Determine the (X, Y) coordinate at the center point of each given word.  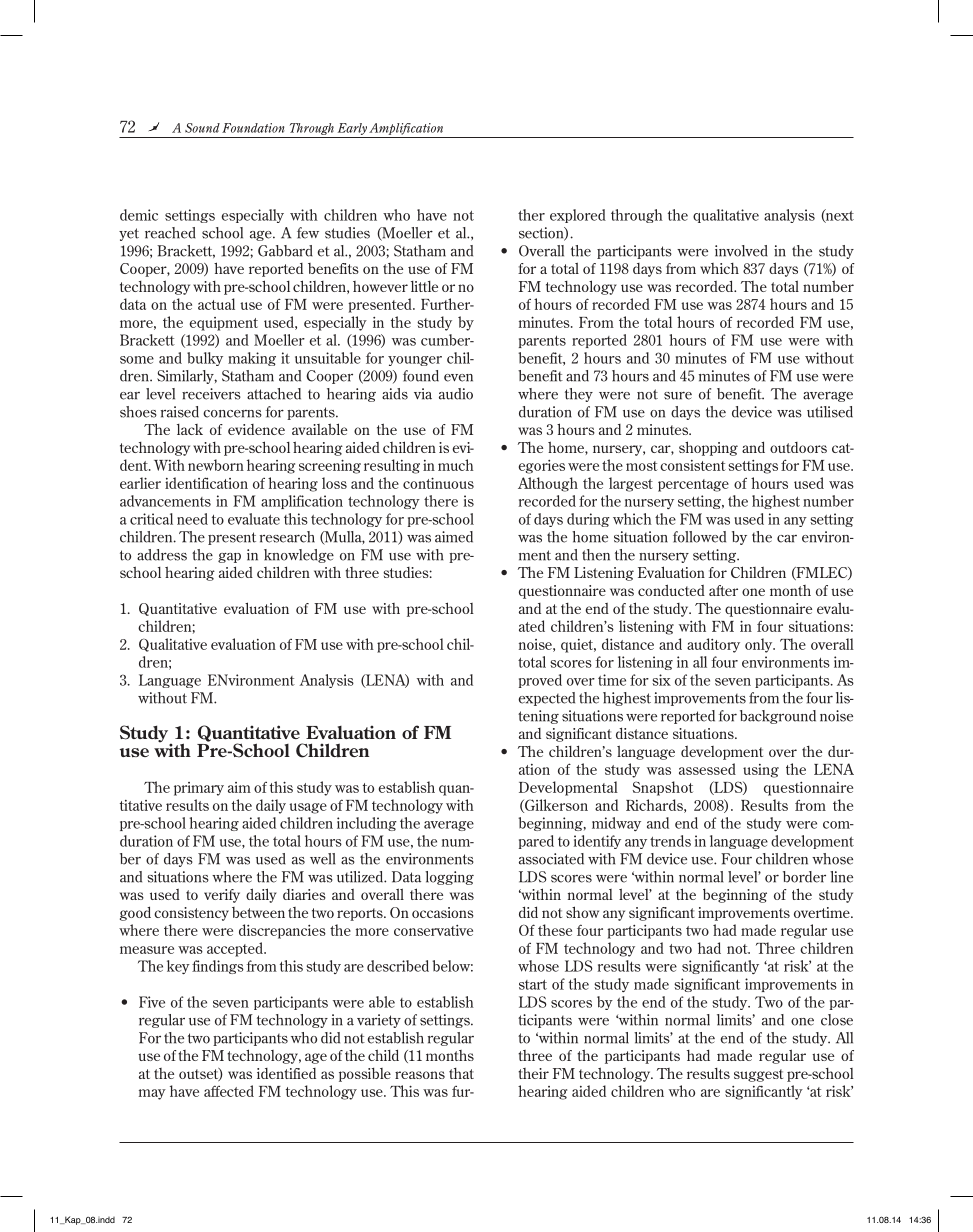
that (461, 1073)
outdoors (798, 447)
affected (229, 1091)
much (455, 465)
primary (199, 789)
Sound (202, 128)
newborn (216, 465)
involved (741, 251)
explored (578, 216)
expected (546, 699)
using (761, 771)
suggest (758, 1075)
